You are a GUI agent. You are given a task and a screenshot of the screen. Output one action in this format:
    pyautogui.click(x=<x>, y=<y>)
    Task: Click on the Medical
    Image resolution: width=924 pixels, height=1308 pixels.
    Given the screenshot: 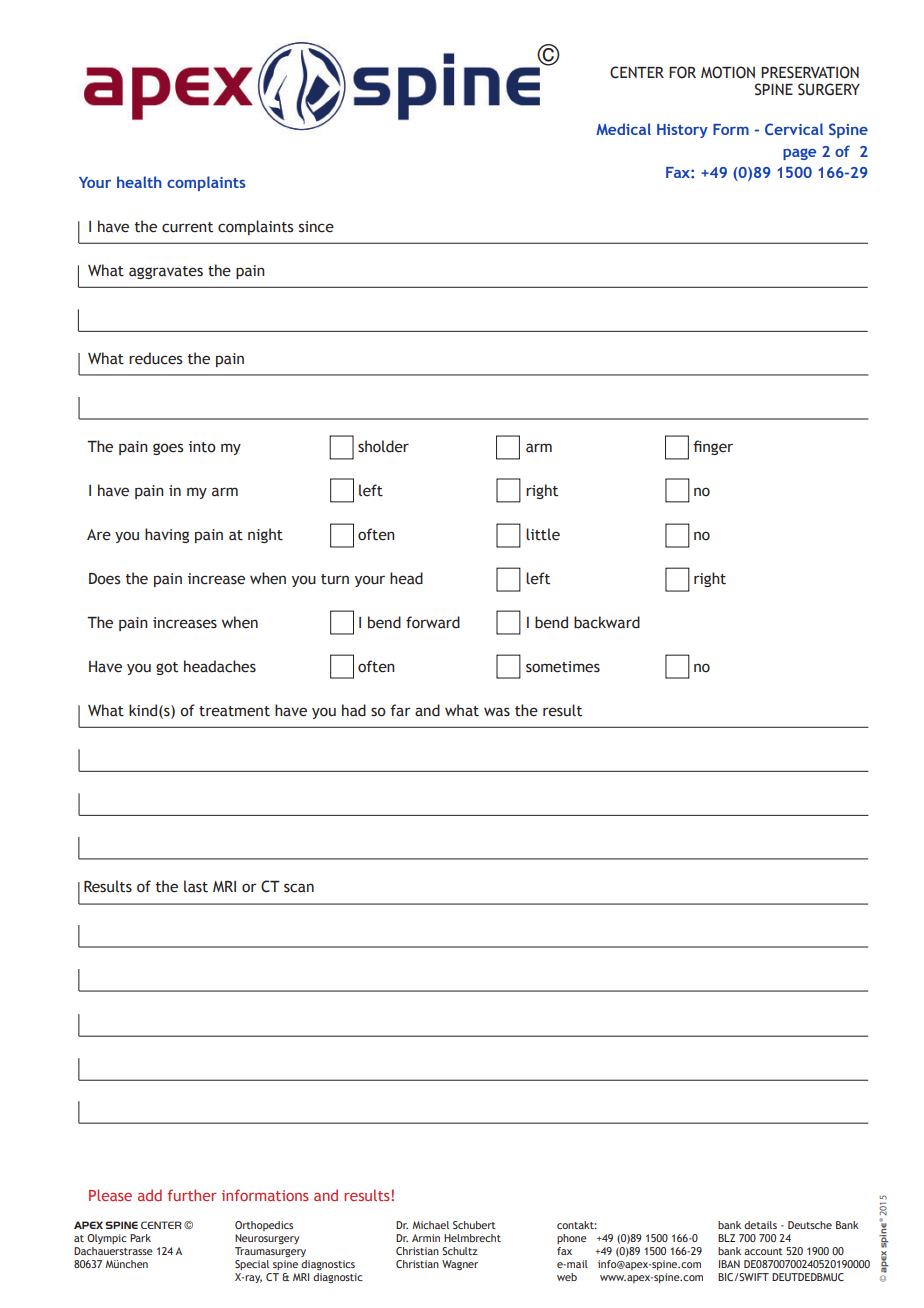 What is the action you would take?
    pyautogui.click(x=623, y=129)
